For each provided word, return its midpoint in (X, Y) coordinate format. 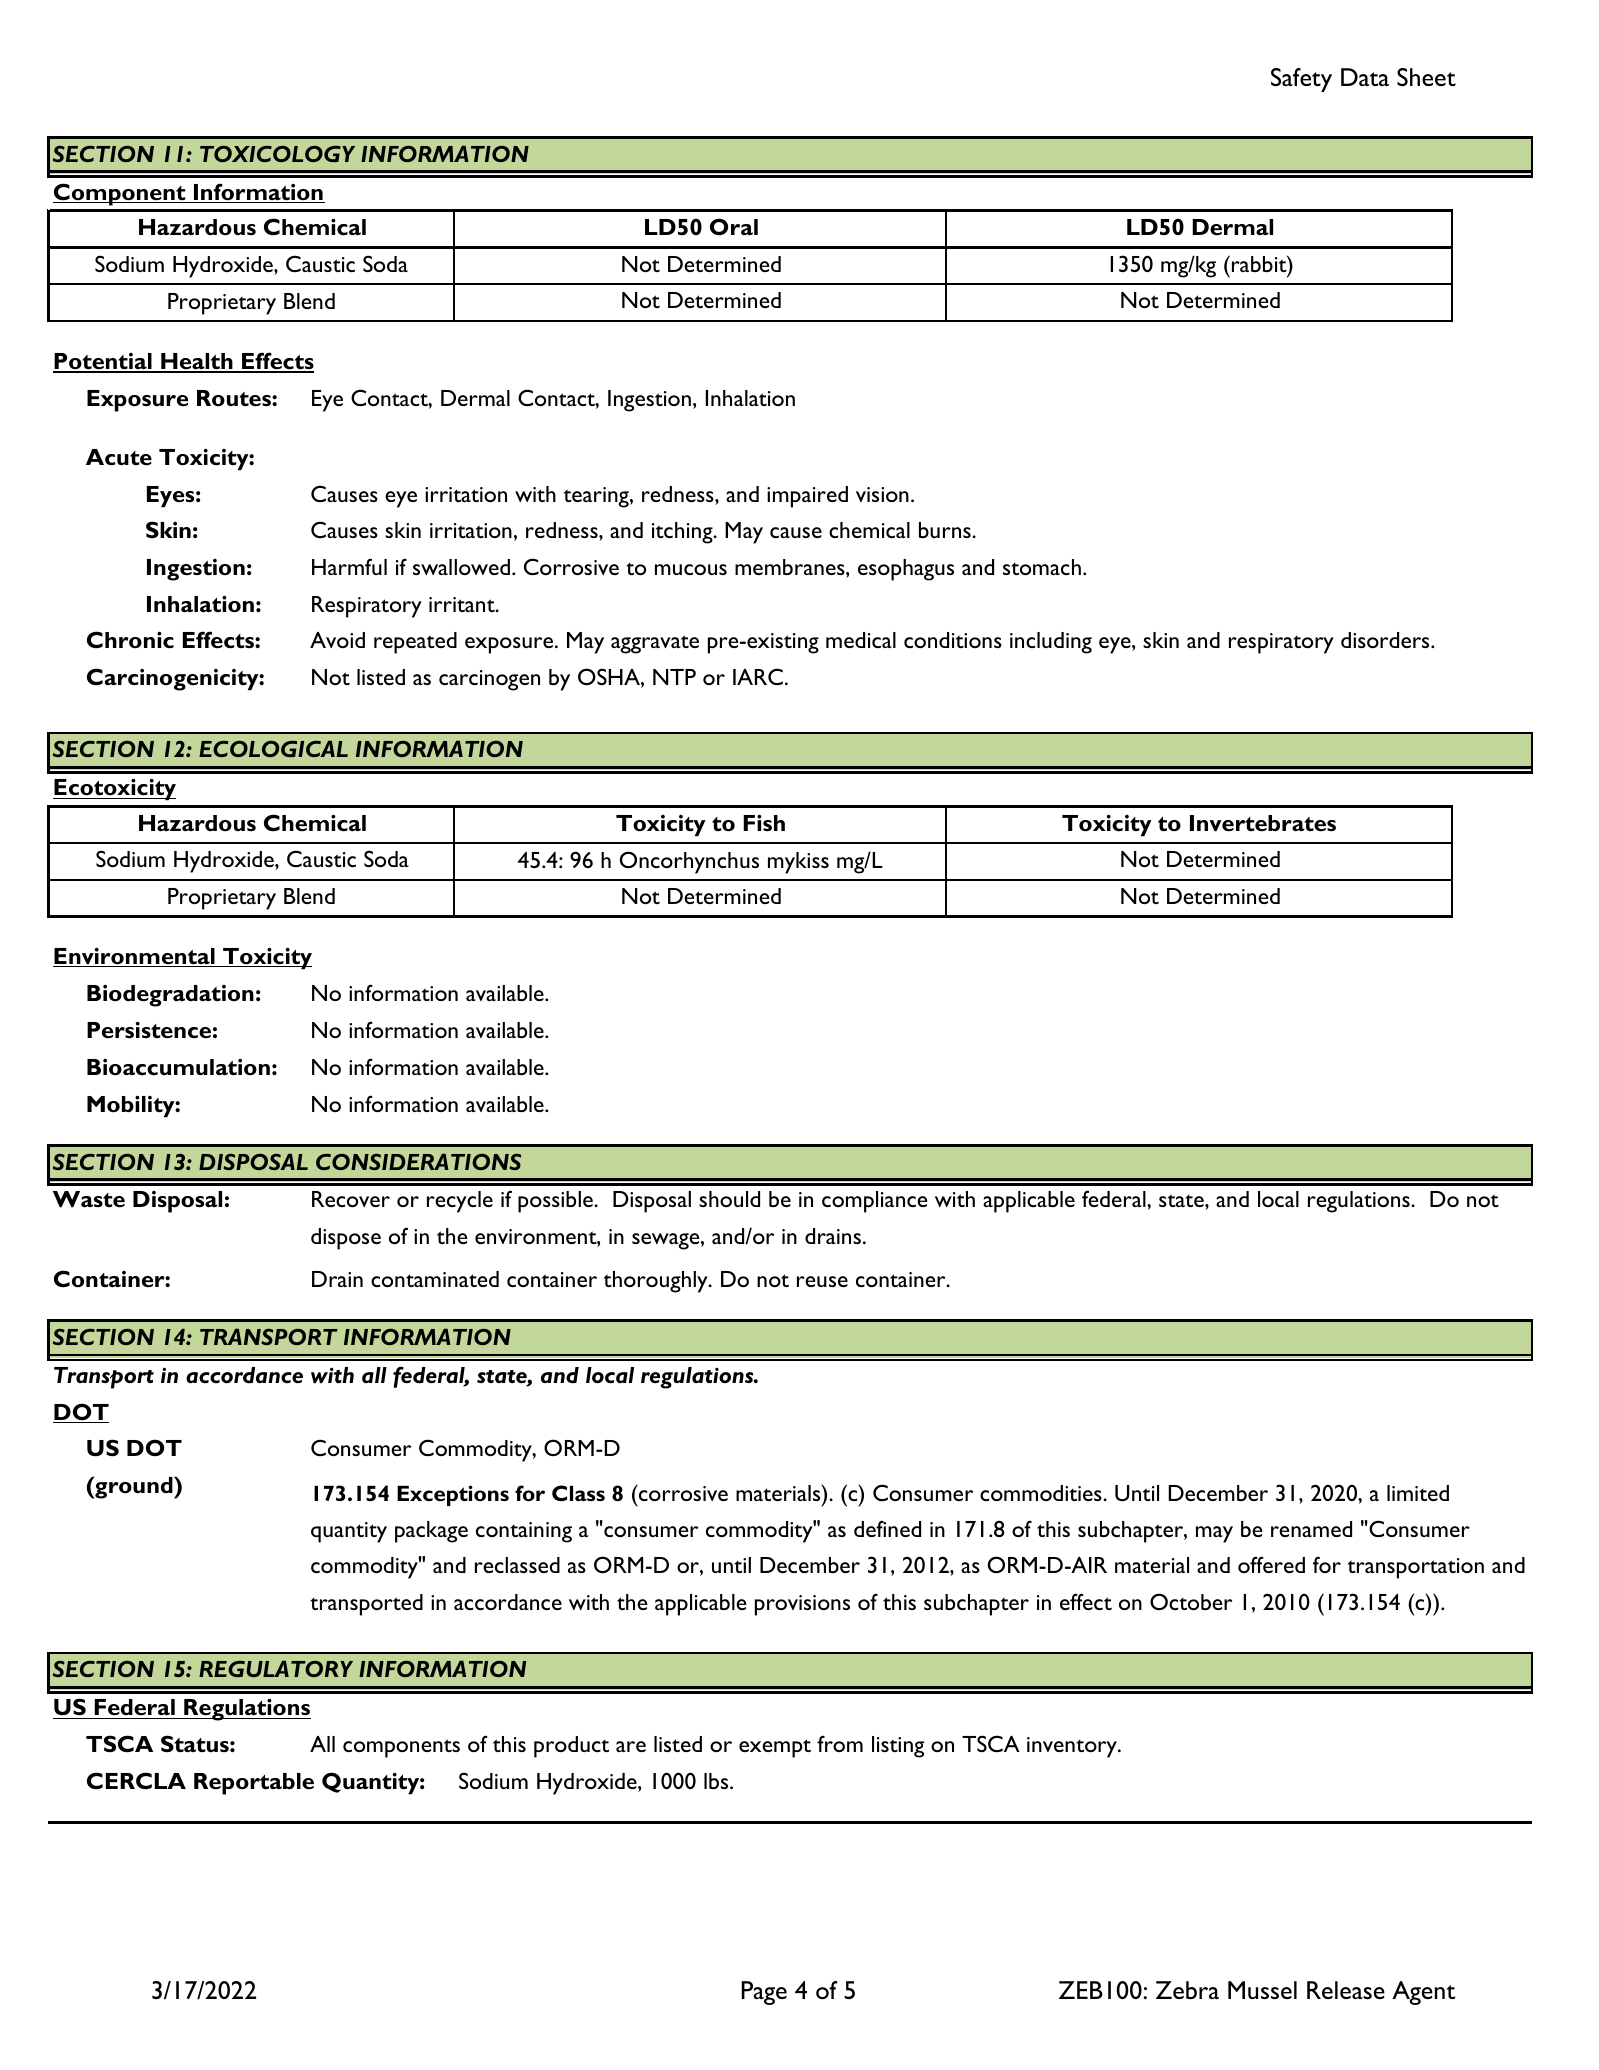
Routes (235, 398)
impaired (807, 497)
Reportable (254, 1784)
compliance (875, 1202)
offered (1271, 1564)
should (729, 1199)
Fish (764, 823)
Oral (734, 226)
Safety (1301, 80)
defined (887, 1528)
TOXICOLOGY (277, 154)
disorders (1386, 640)
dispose (346, 1239)
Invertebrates (1263, 823)
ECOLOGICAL (273, 749)
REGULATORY (276, 1669)
